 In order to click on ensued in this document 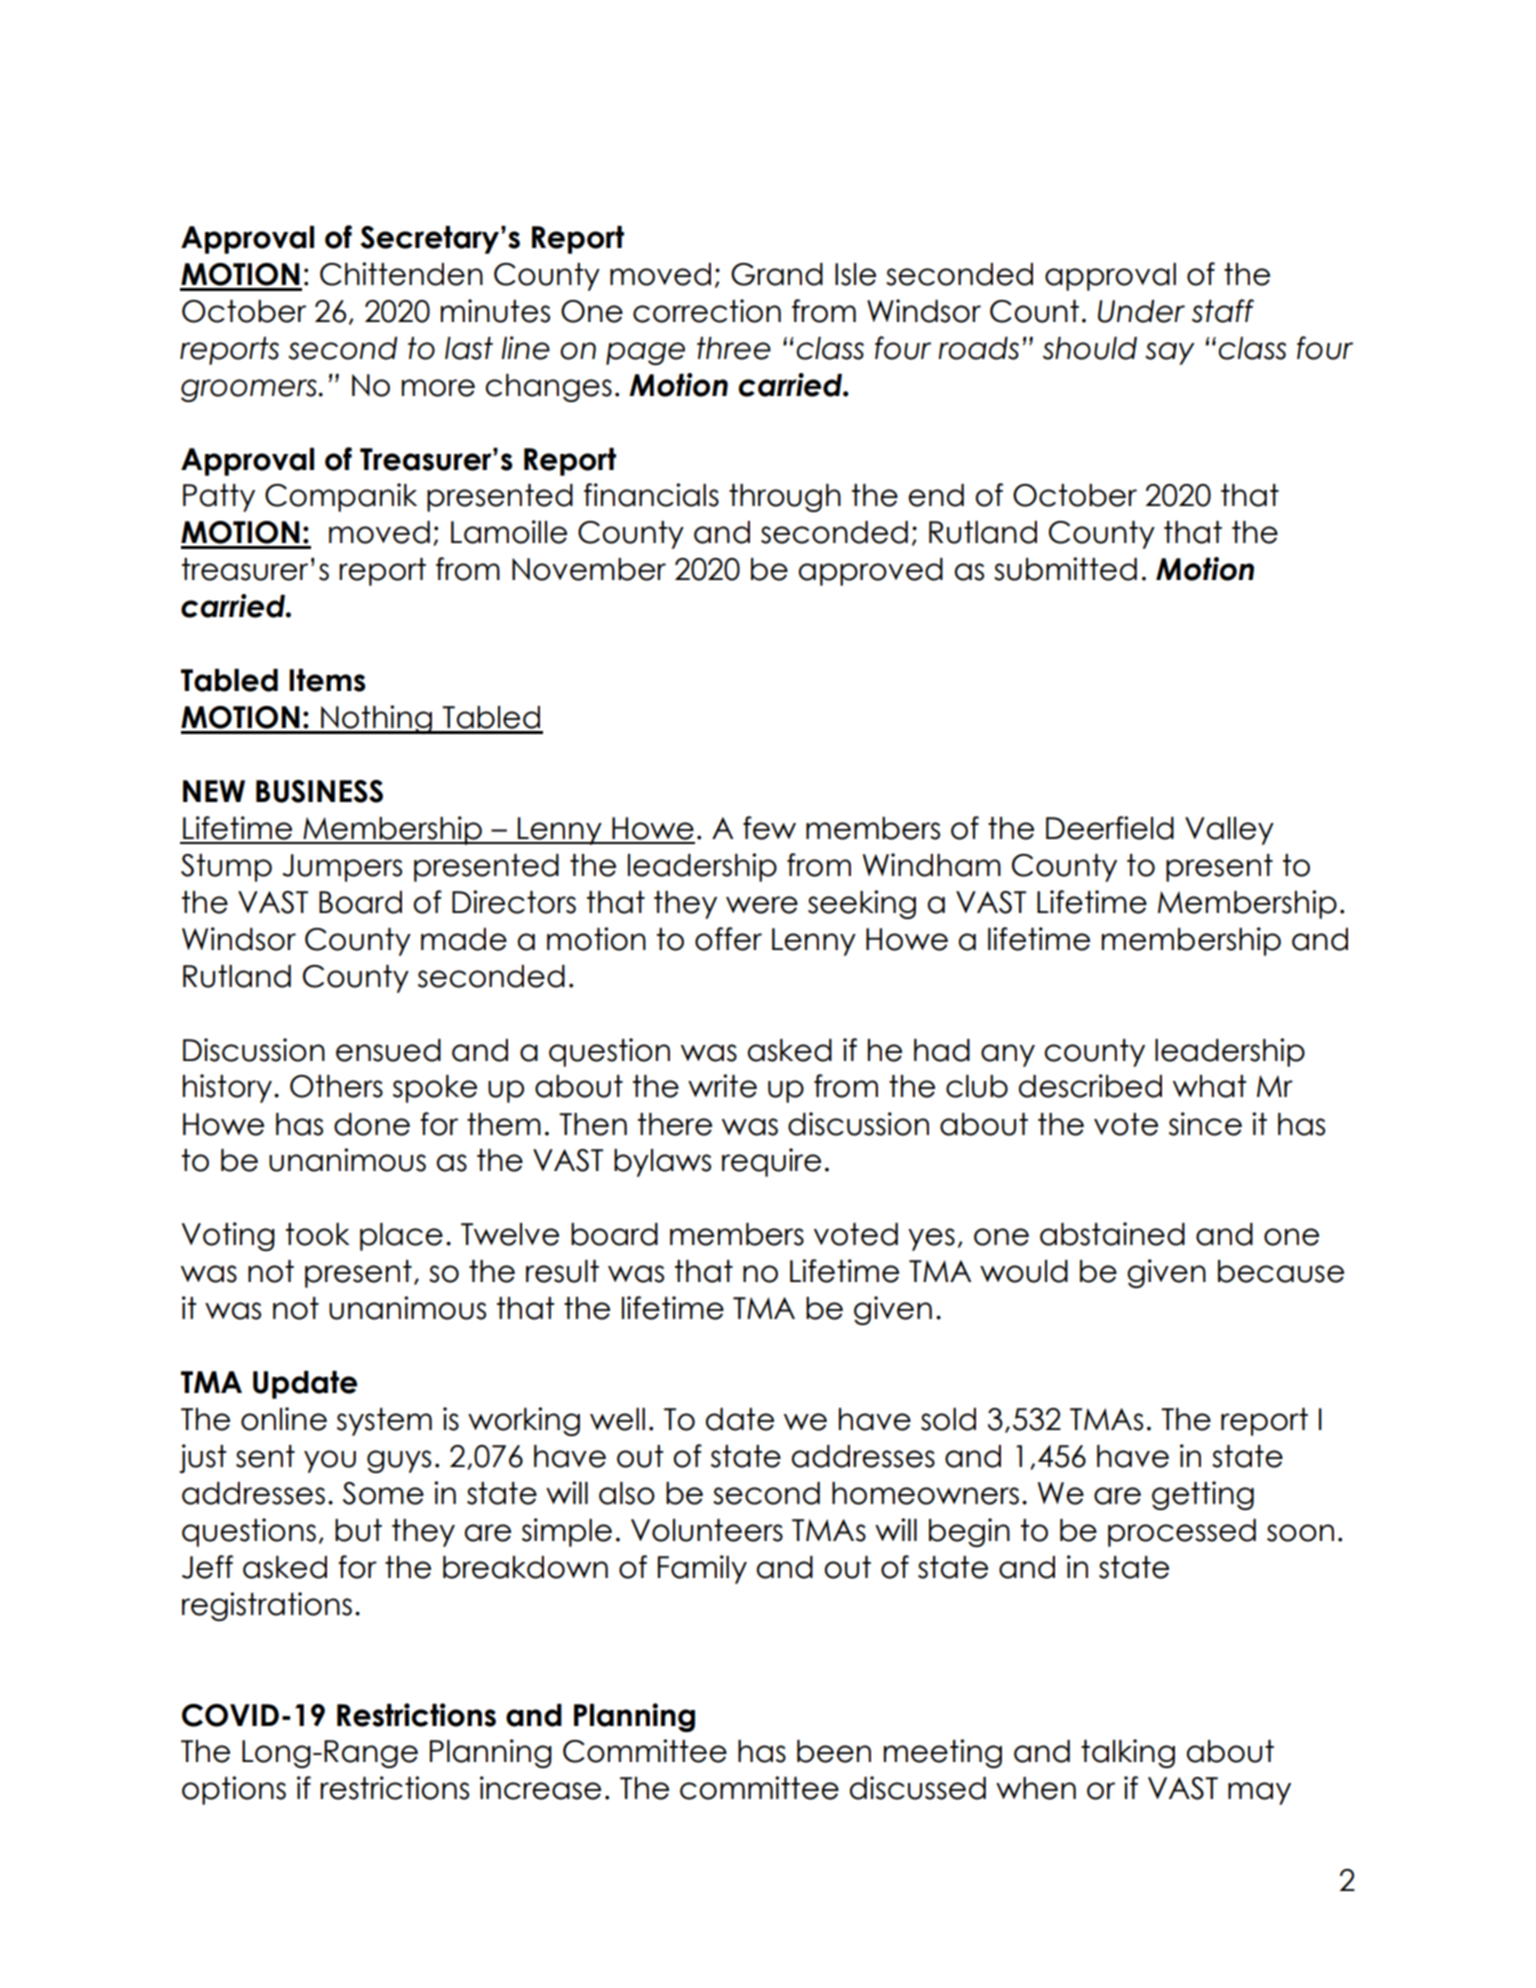, I will do `click(388, 1050)`.
